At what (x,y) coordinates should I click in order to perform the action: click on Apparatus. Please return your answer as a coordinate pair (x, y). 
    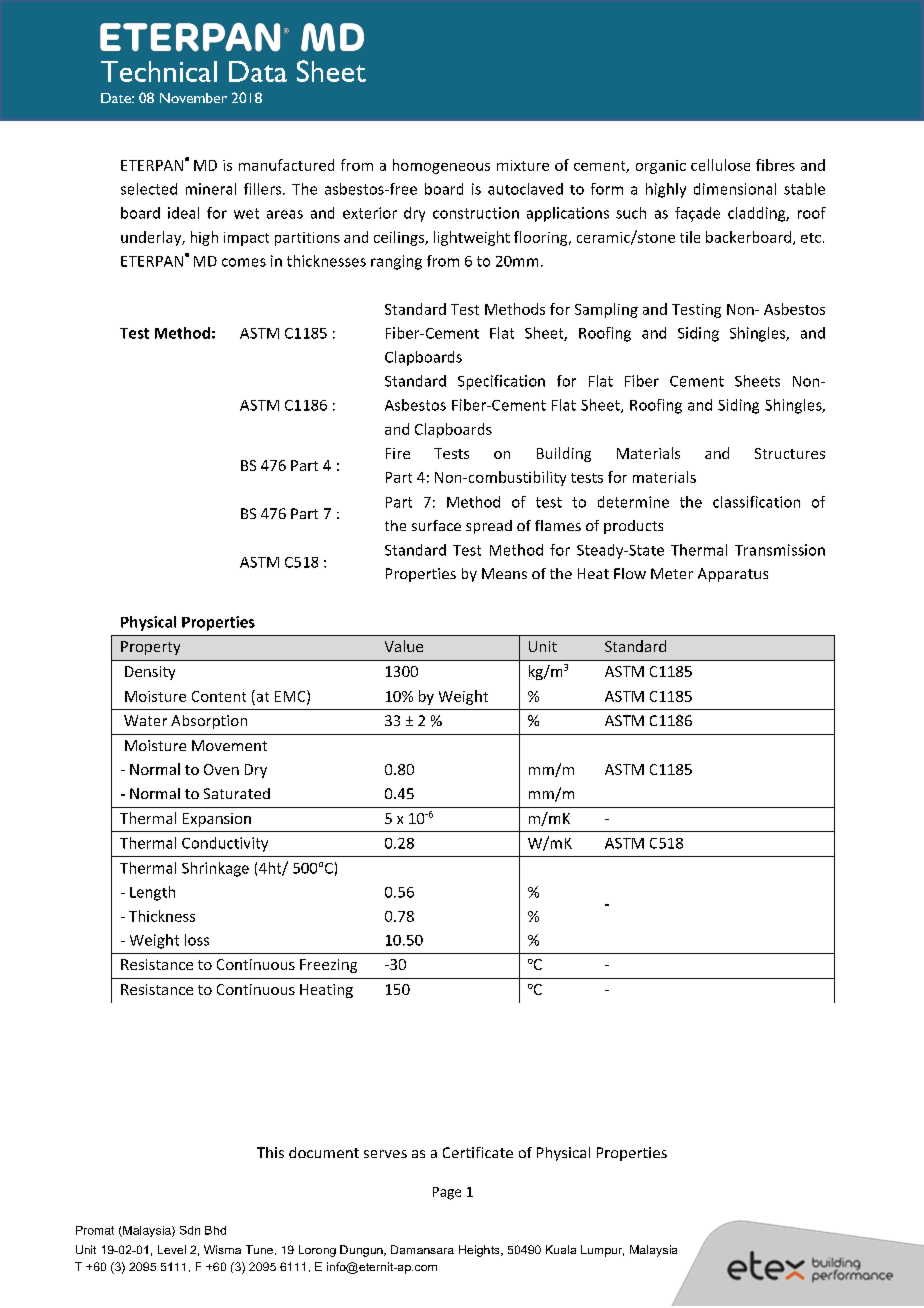
    Looking at the image, I should click on (733, 575).
